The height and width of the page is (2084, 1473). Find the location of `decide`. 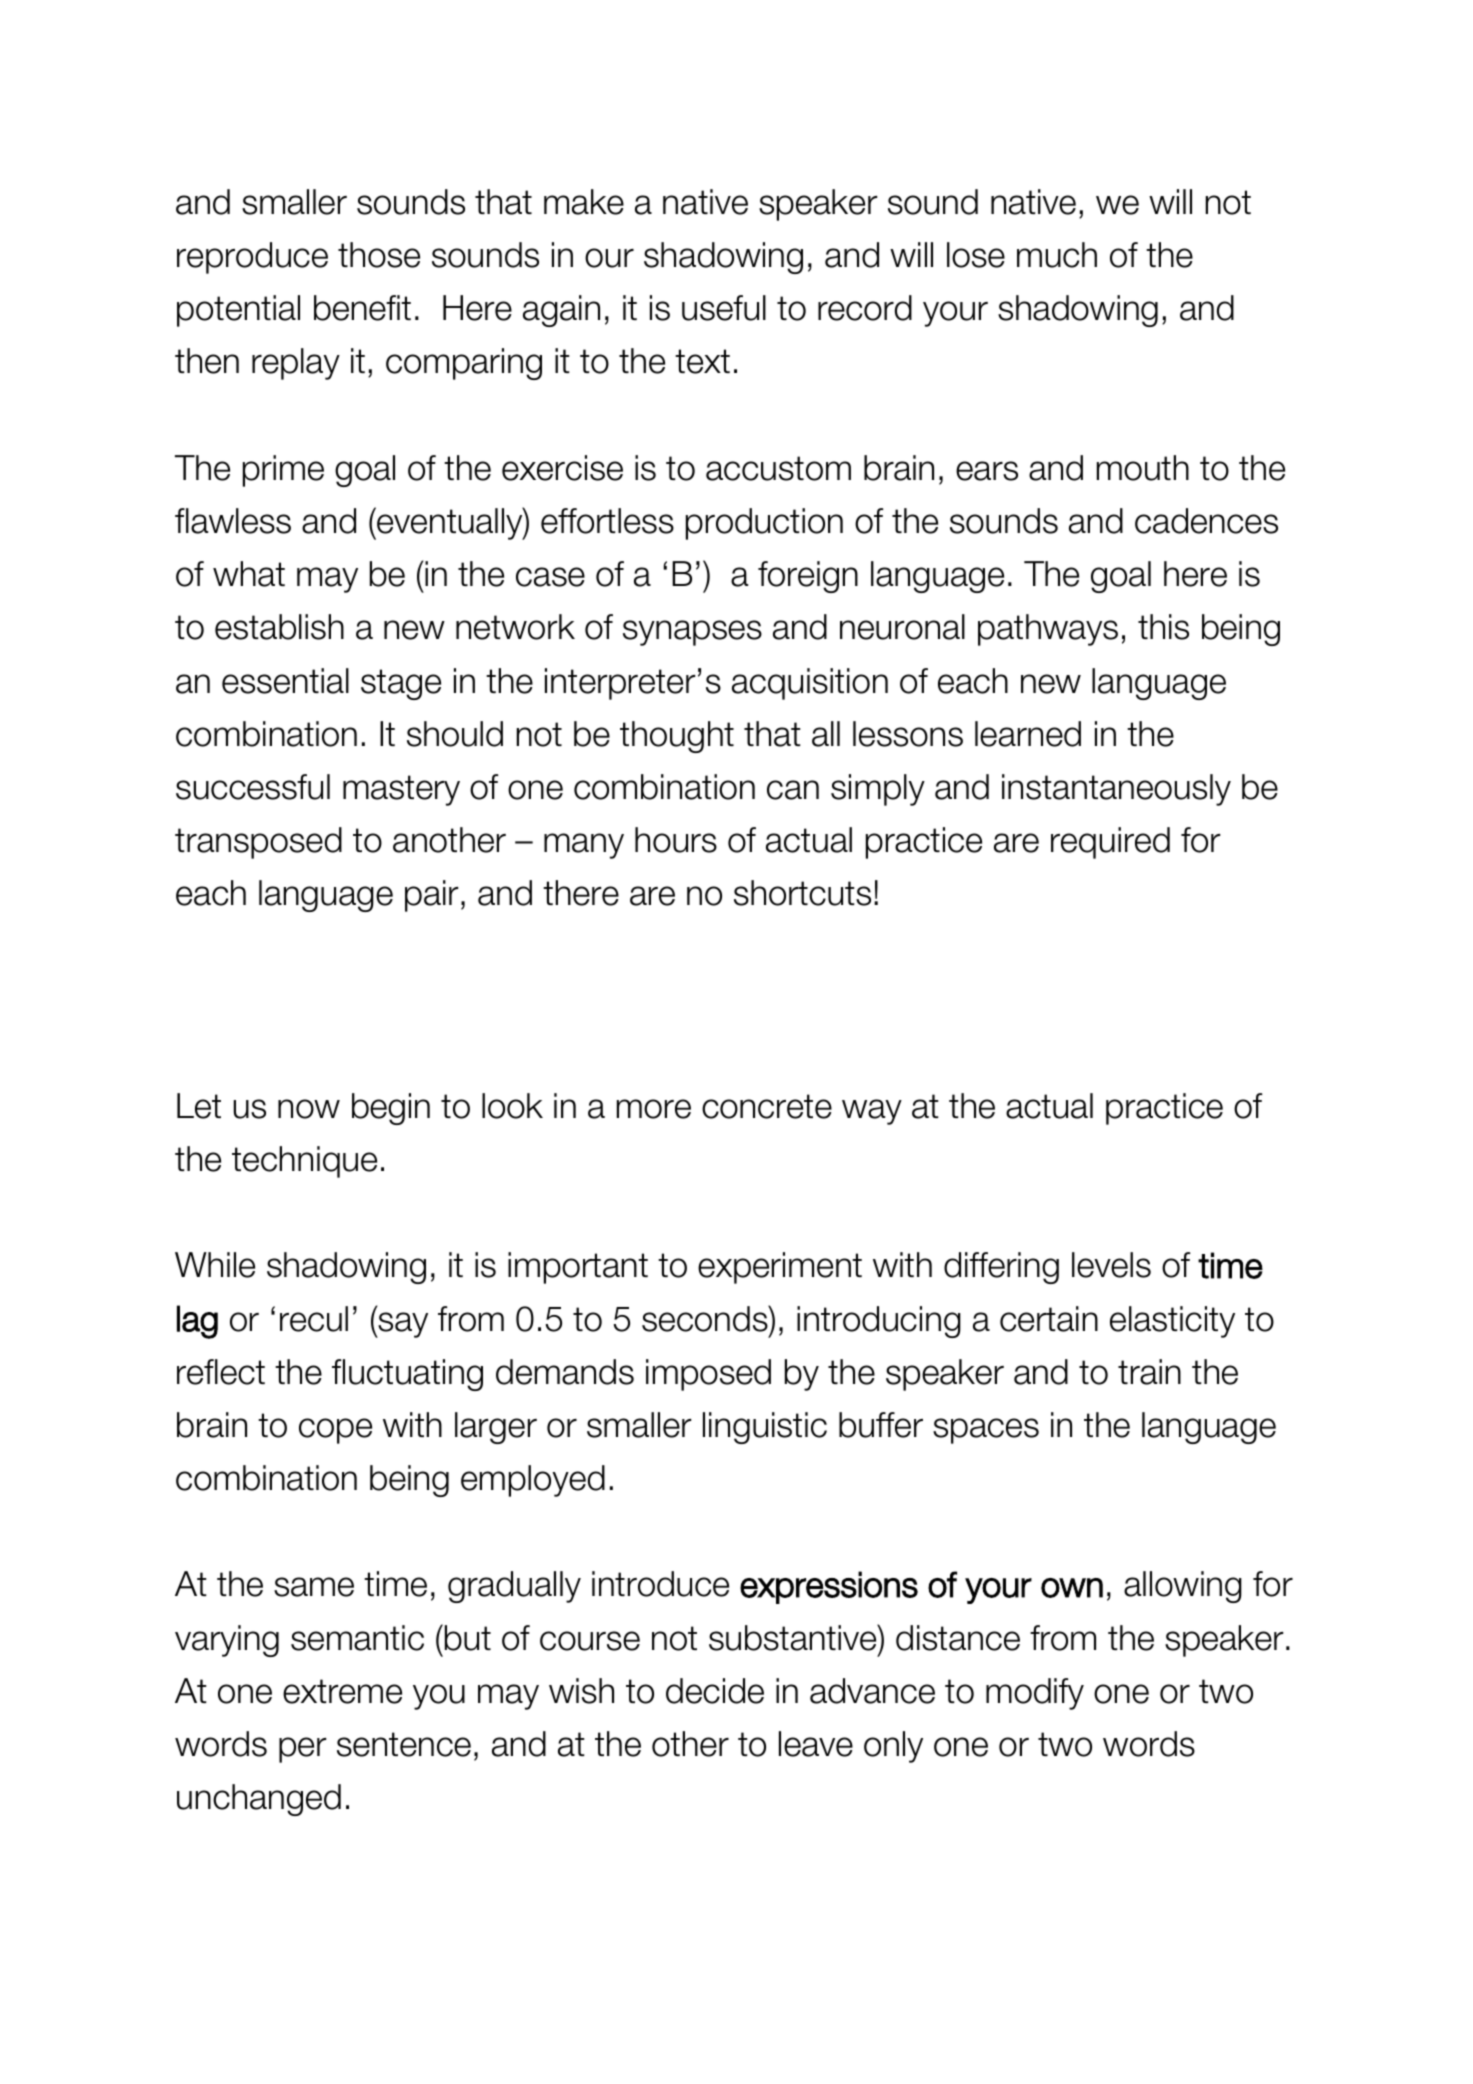

decide is located at coordinates (715, 1691).
